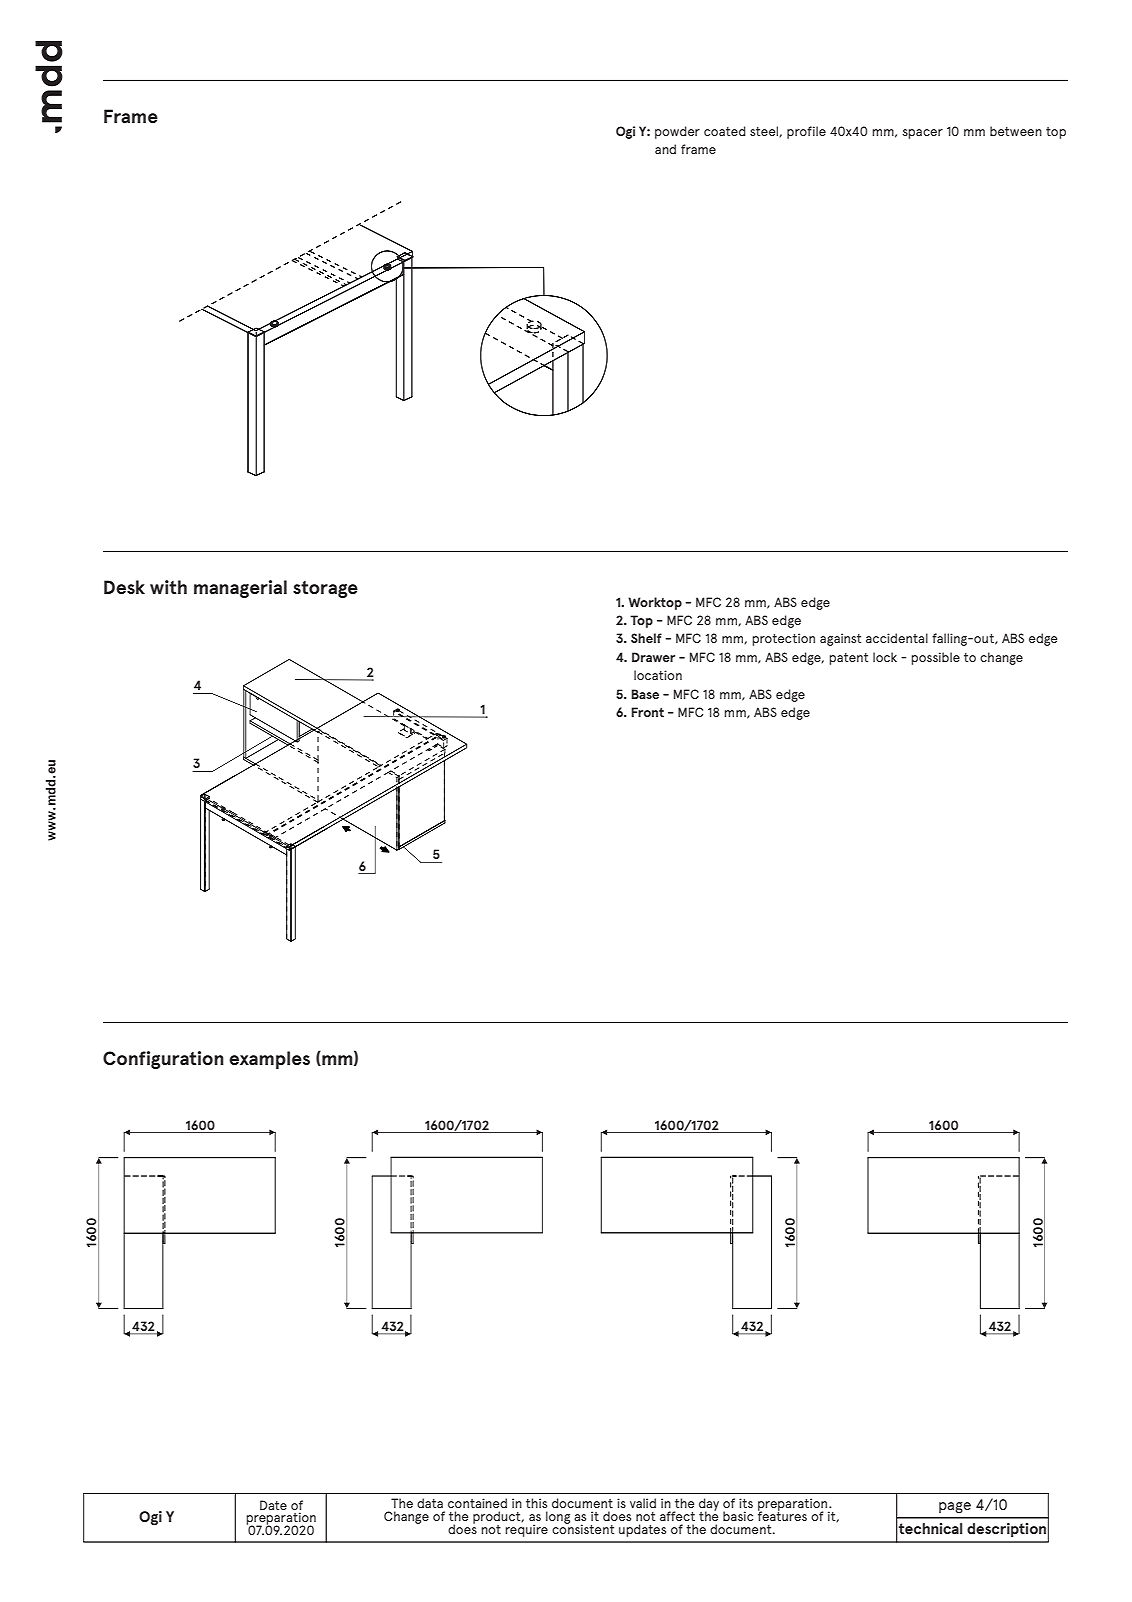 The width and height of the screenshot is (1132, 1602). I want to click on accidental, so click(897, 638).
